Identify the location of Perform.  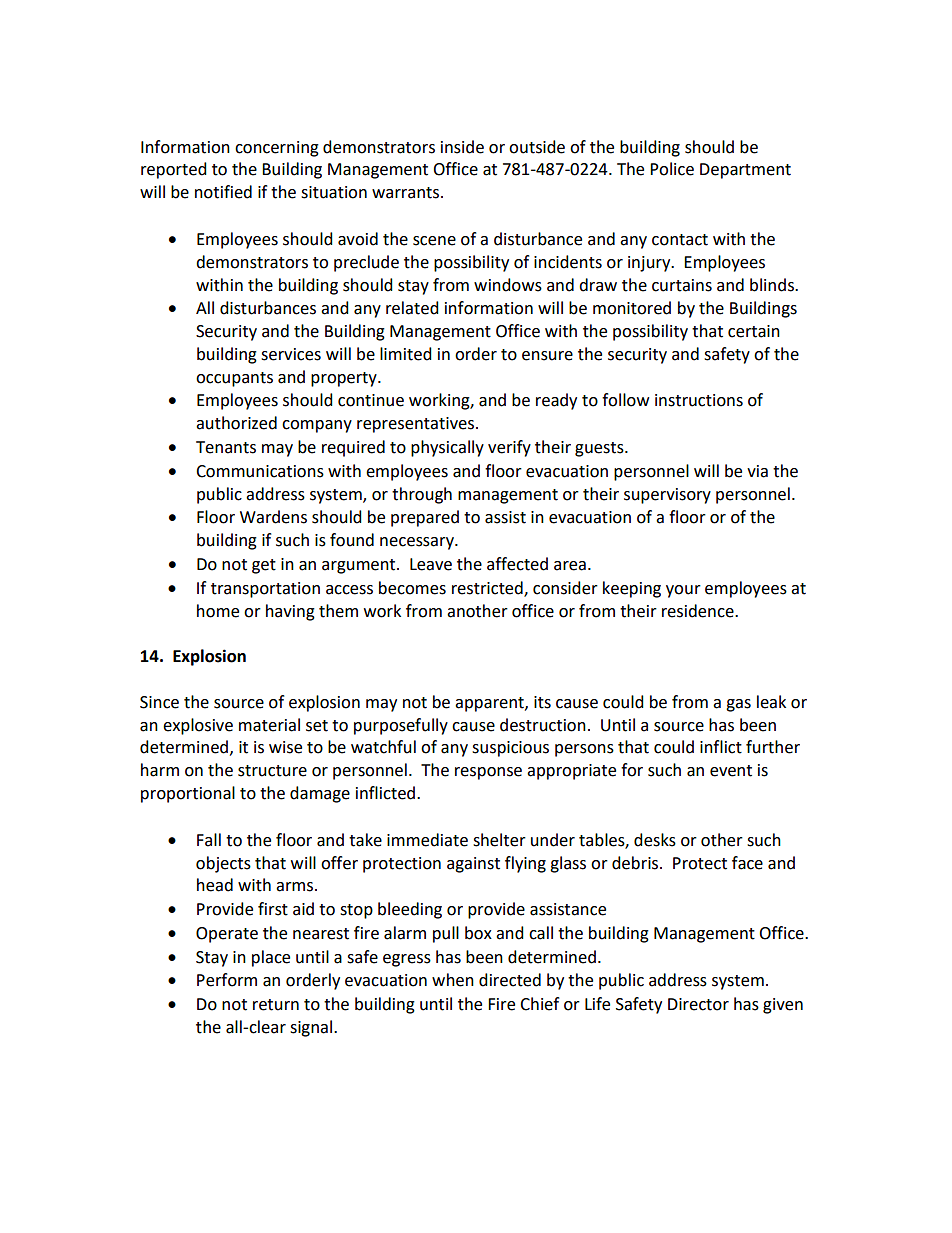
(227, 980).
